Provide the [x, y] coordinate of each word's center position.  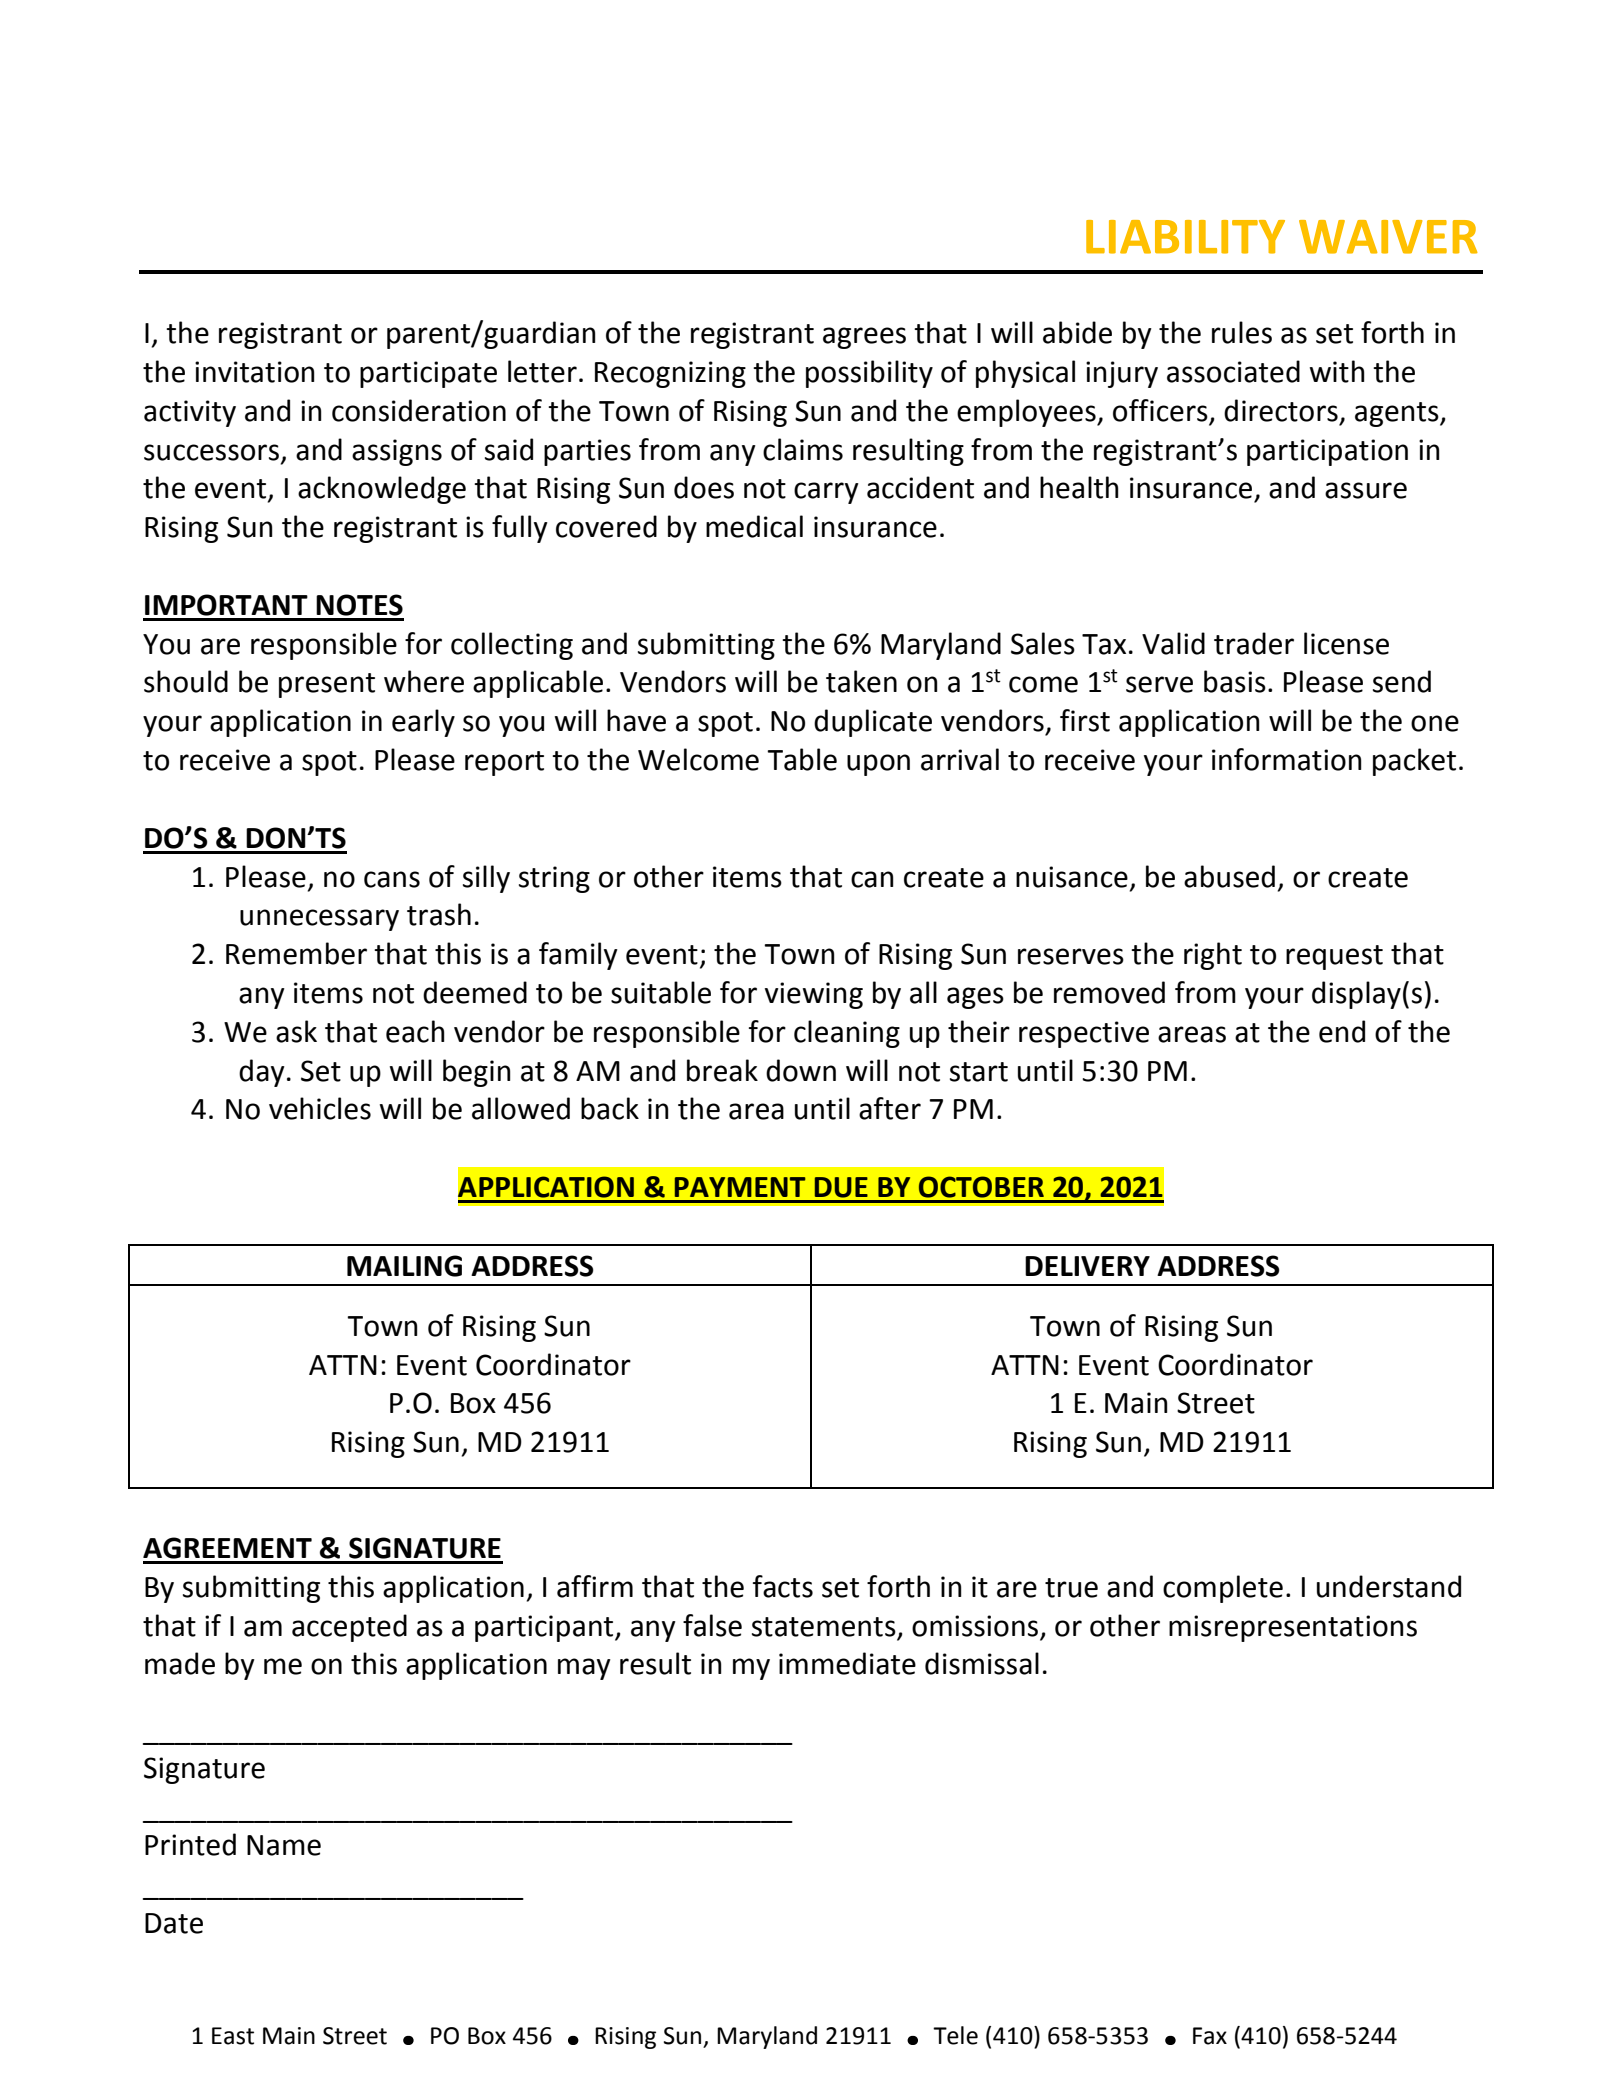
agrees [864, 338]
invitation [255, 372]
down [801, 1070]
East [233, 2036]
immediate [847, 1663]
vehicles [320, 1108]
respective [1084, 1034]
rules [1242, 332]
